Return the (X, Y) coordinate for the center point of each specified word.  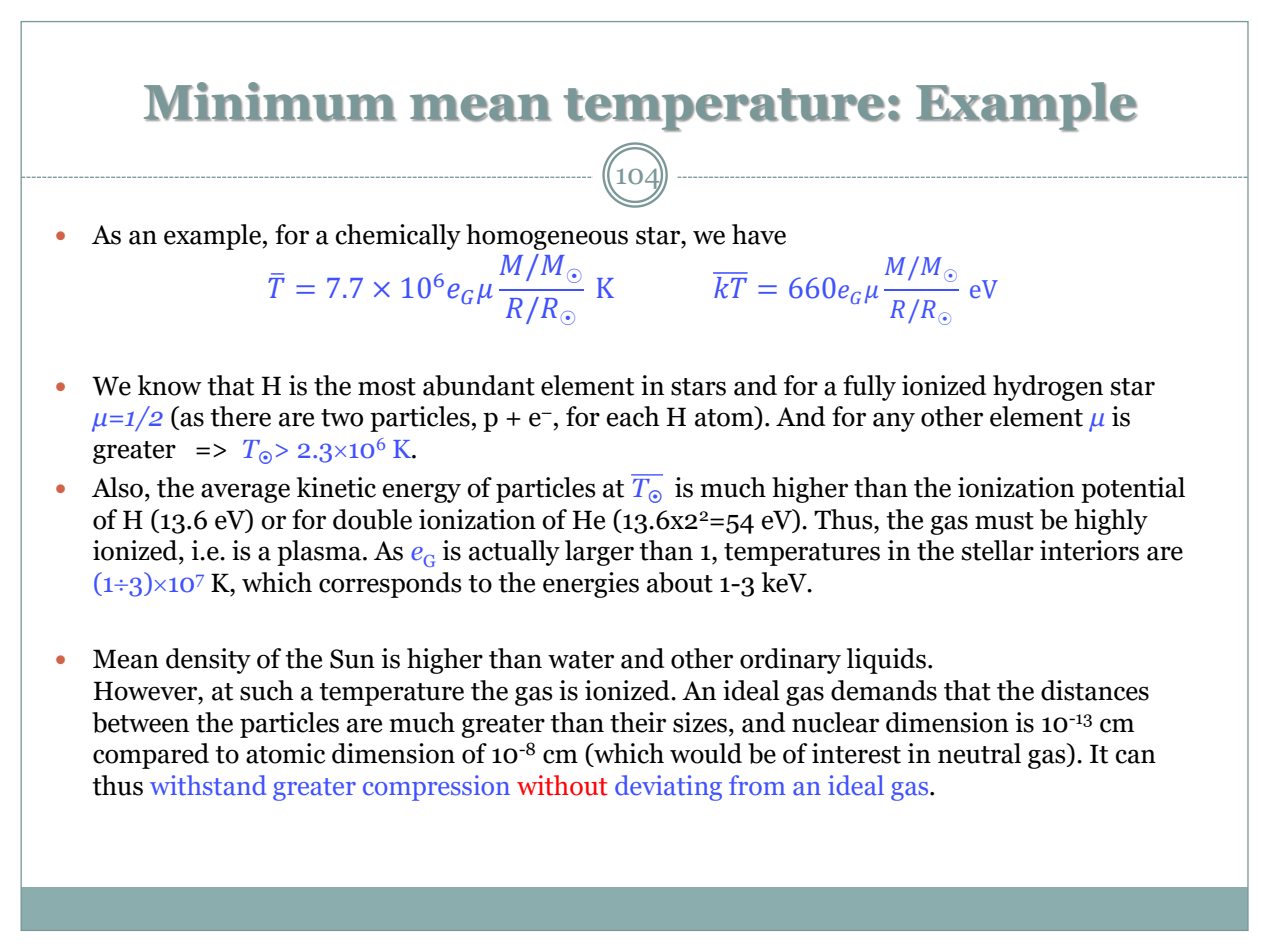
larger (599, 553)
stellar (998, 550)
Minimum (270, 102)
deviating (668, 788)
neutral (979, 753)
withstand (208, 785)
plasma (320, 553)
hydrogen (1048, 388)
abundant (479, 385)
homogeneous (547, 237)
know (170, 385)
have (759, 234)
